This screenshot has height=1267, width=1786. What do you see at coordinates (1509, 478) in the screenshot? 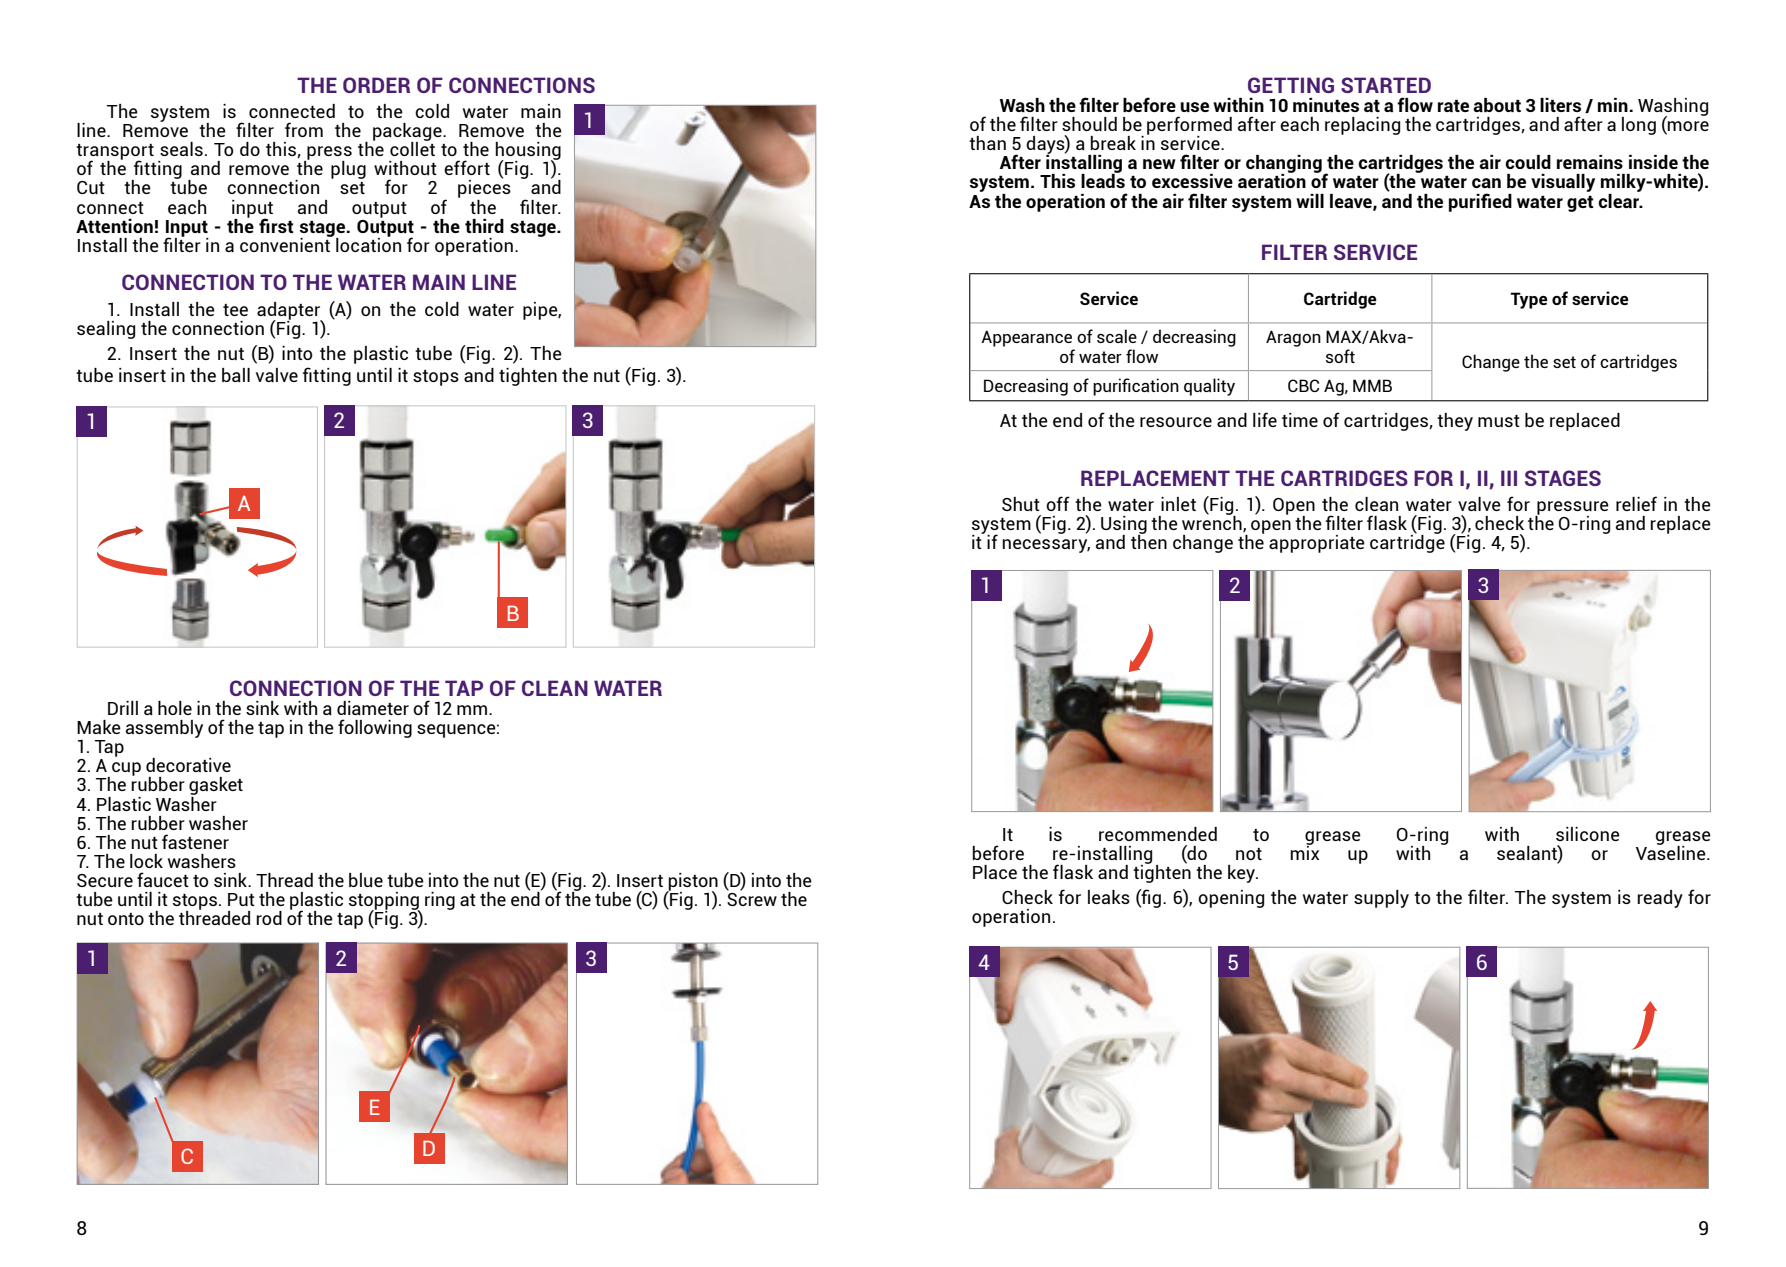
I see `III` at bounding box center [1509, 478].
